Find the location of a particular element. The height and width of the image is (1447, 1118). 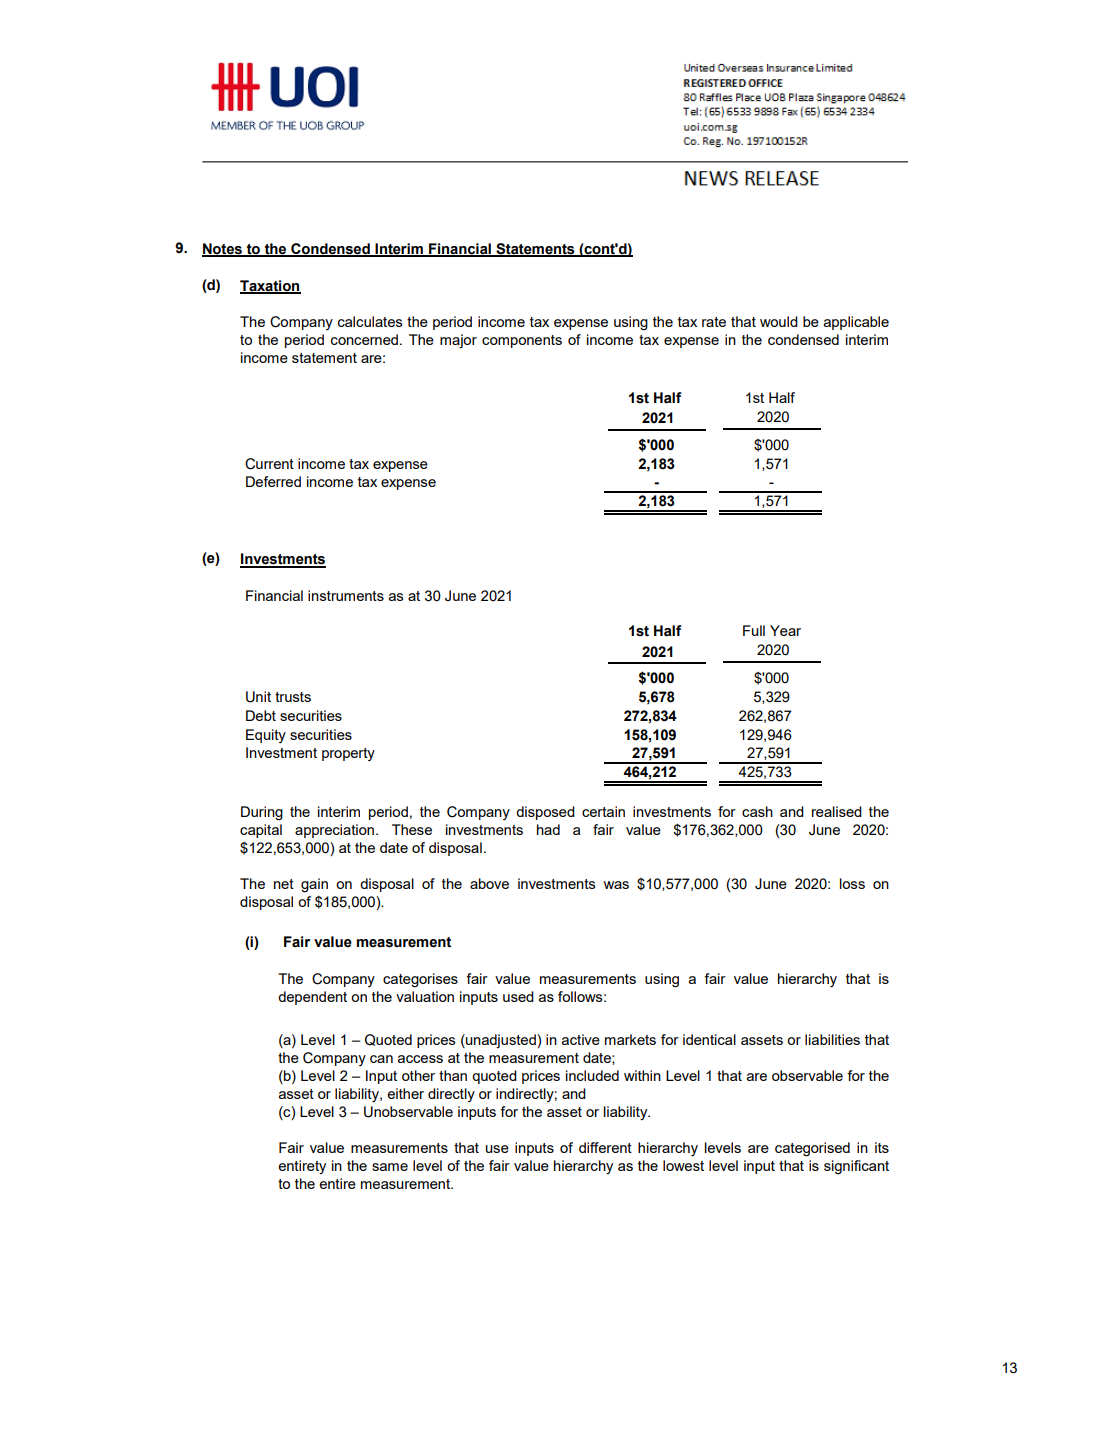

Taxation is located at coordinates (270, 286).
